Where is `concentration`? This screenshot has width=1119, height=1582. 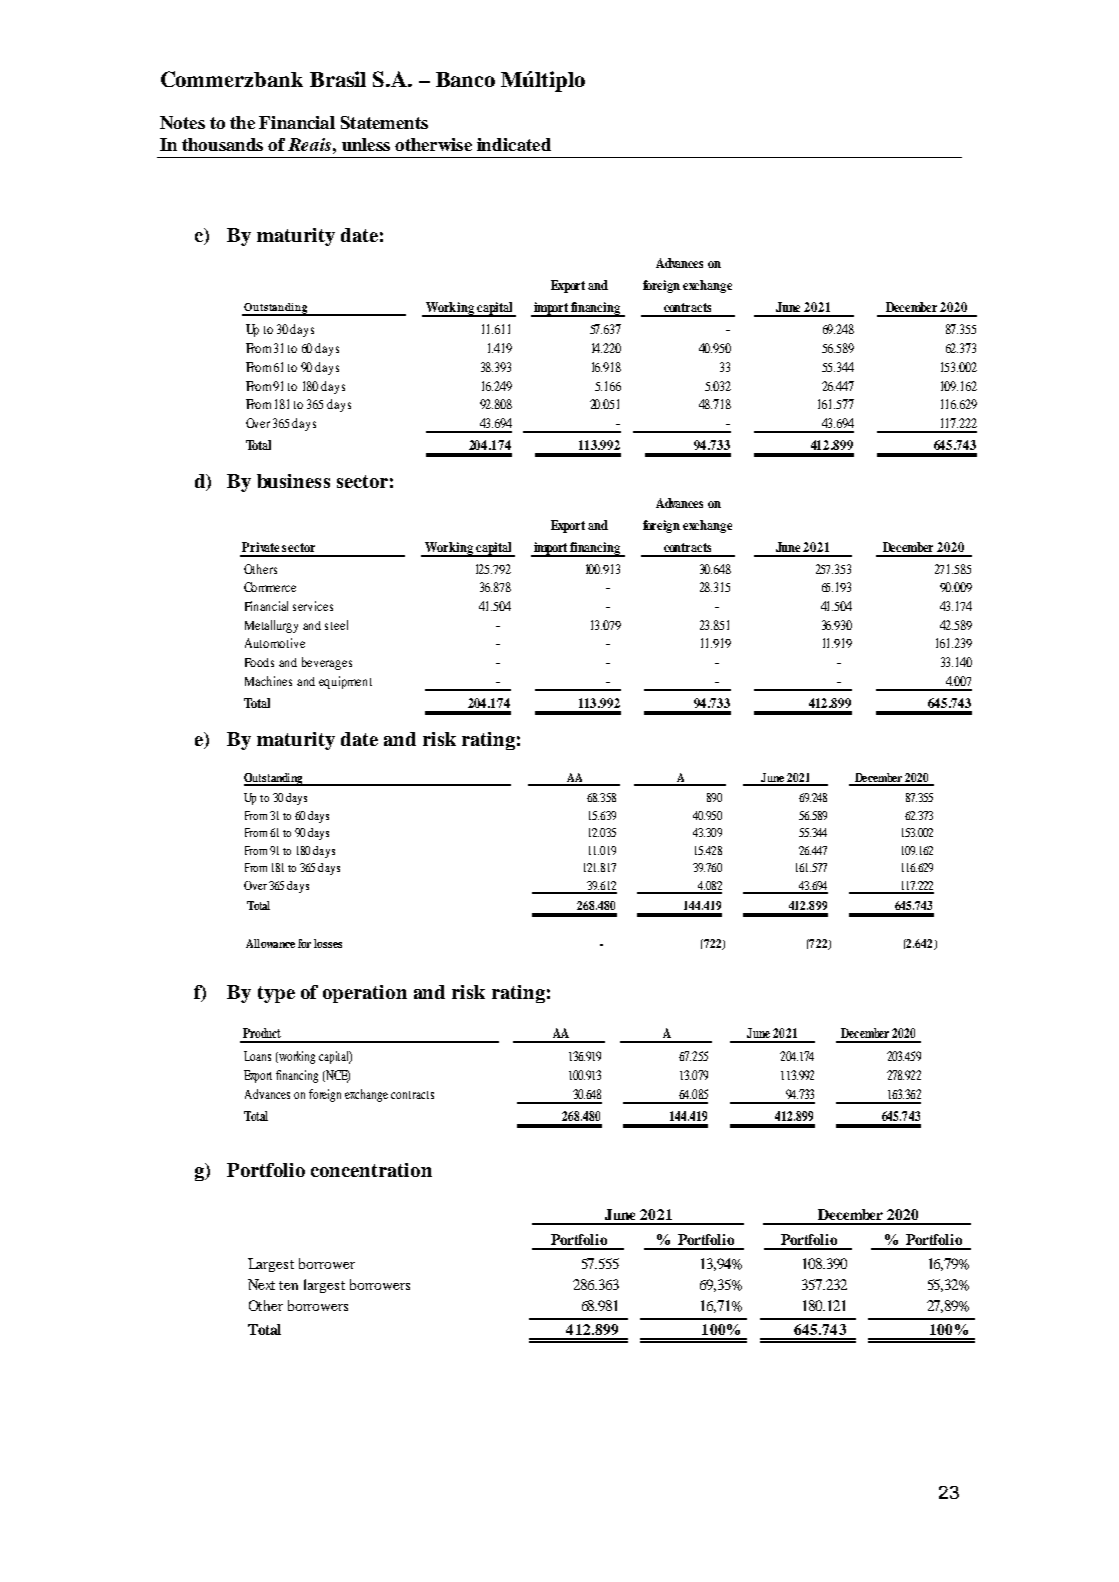 concentration is located at coordinates (371, 1170).
